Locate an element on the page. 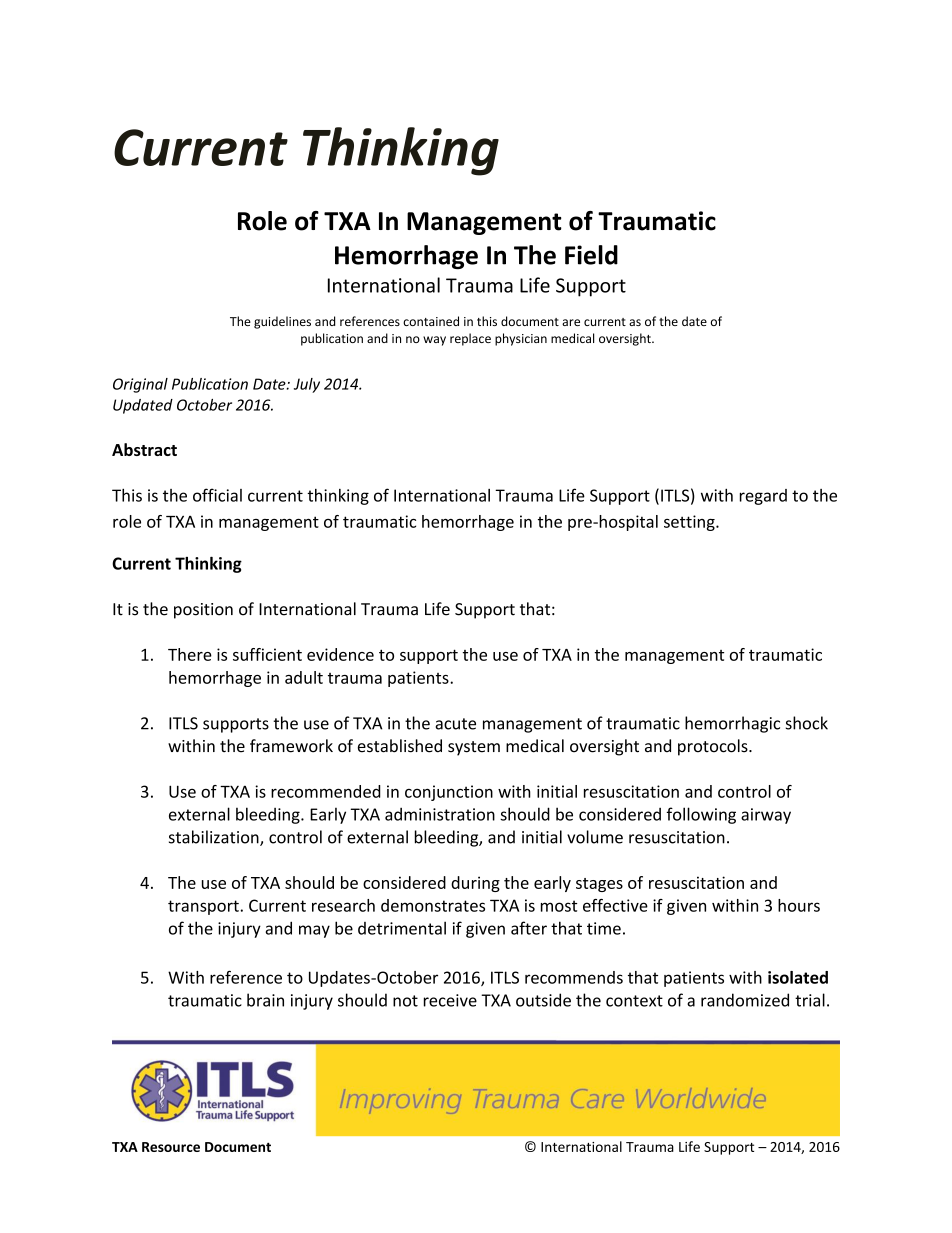 This page has width=952, height=1233. acute is located at coordinates (455, 724).
